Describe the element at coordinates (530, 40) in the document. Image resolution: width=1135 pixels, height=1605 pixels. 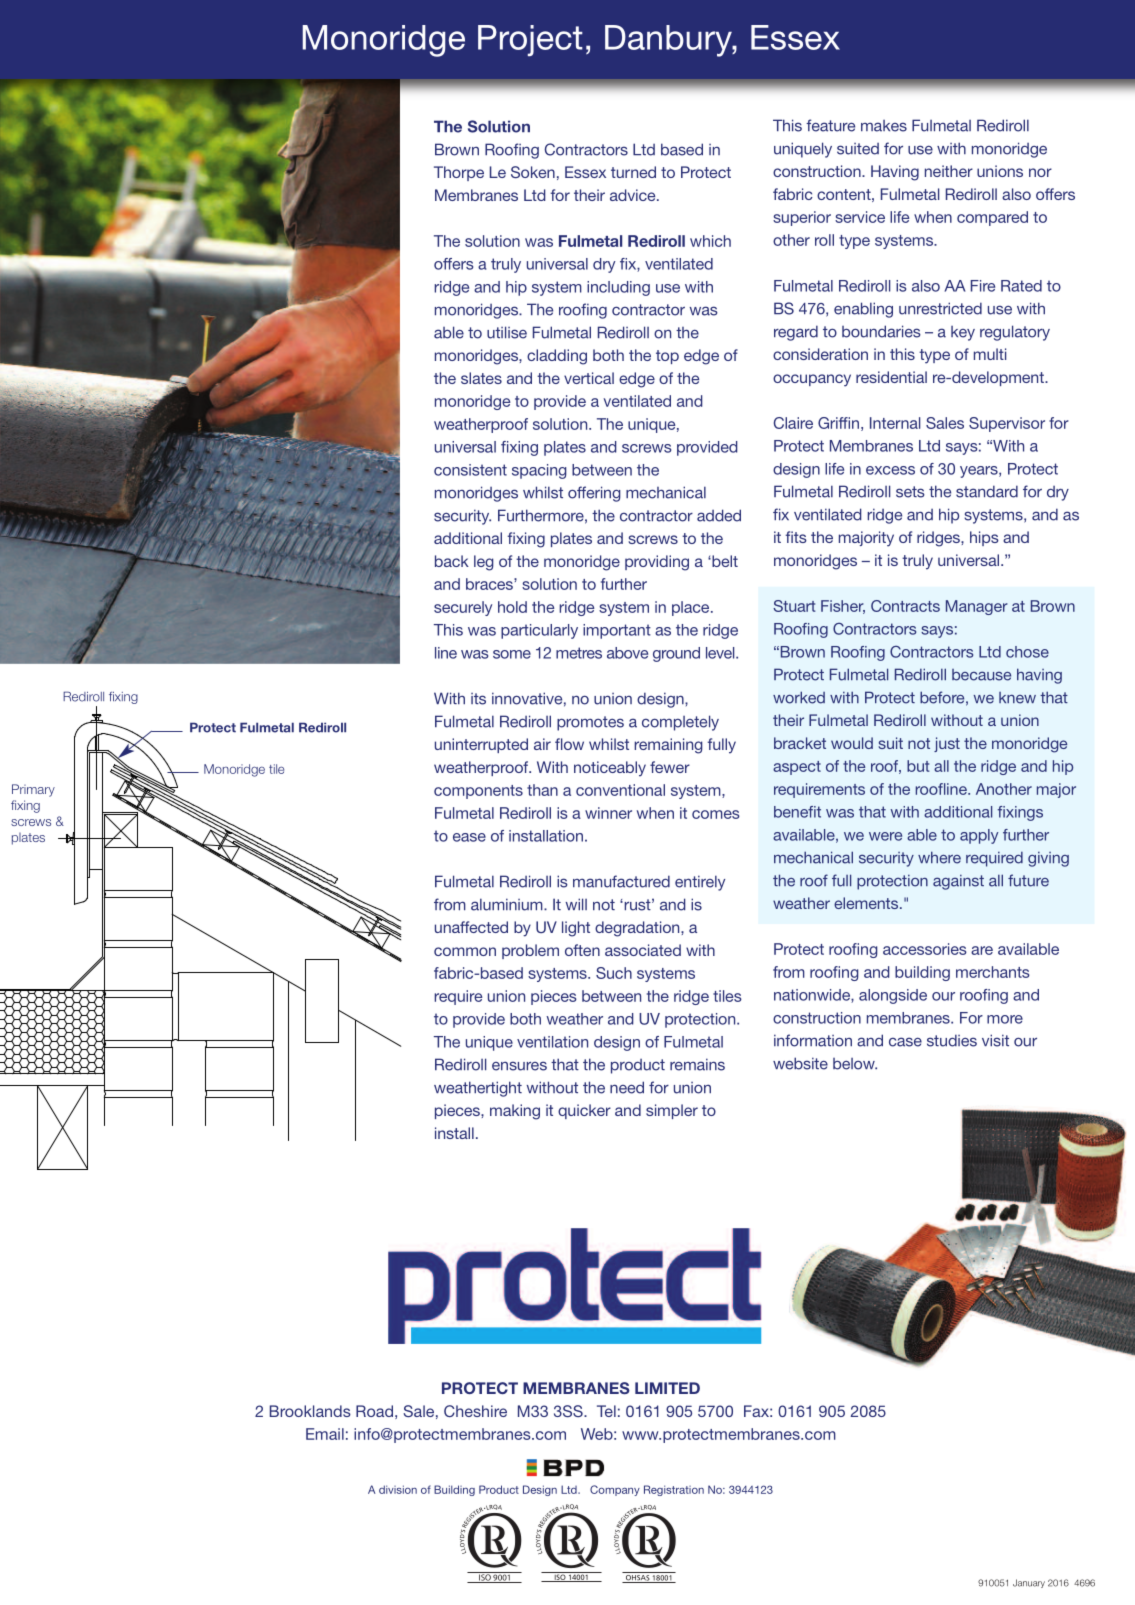
I see `Project` at that location.
